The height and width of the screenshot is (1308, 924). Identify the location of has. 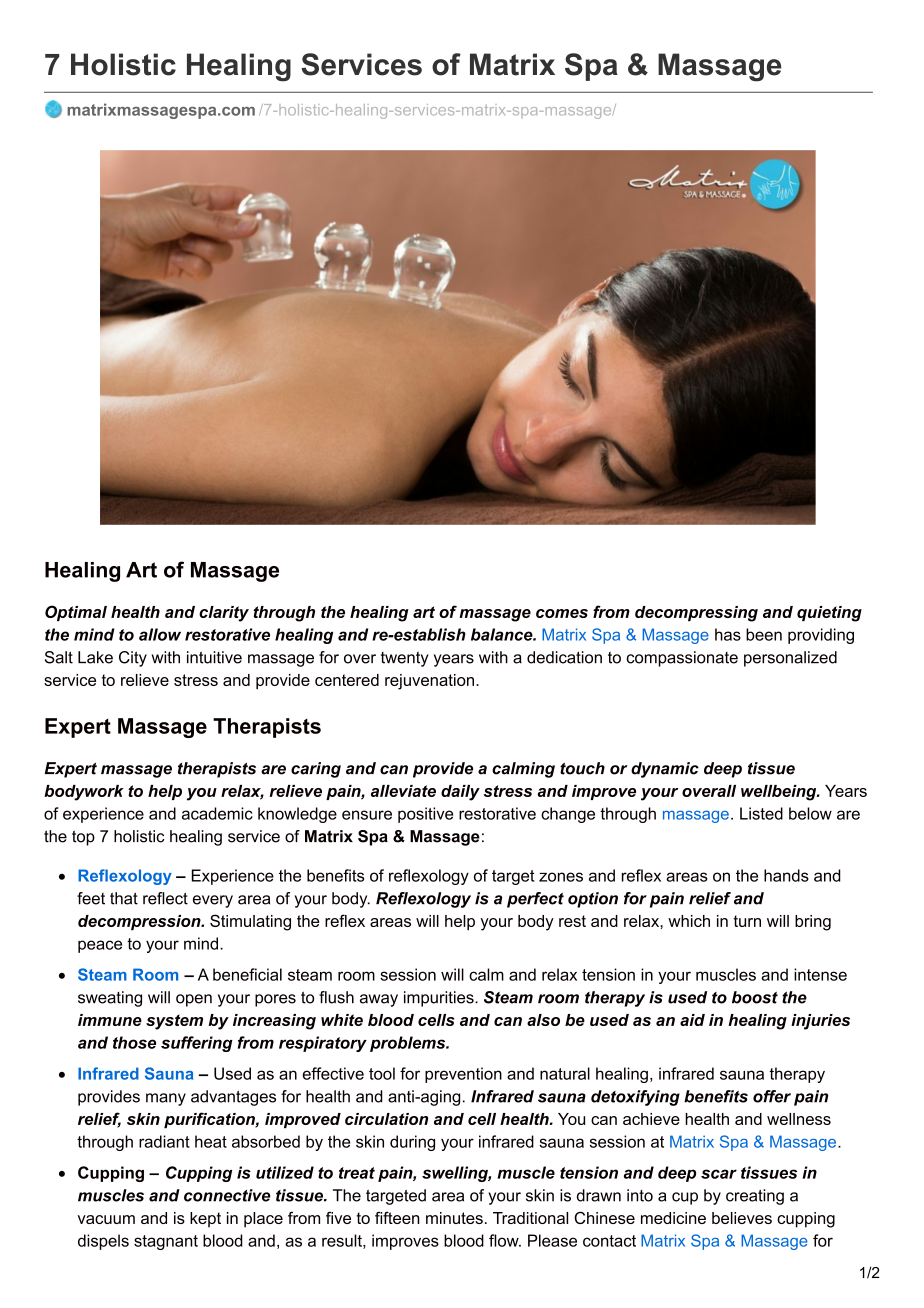
(728, 634).
